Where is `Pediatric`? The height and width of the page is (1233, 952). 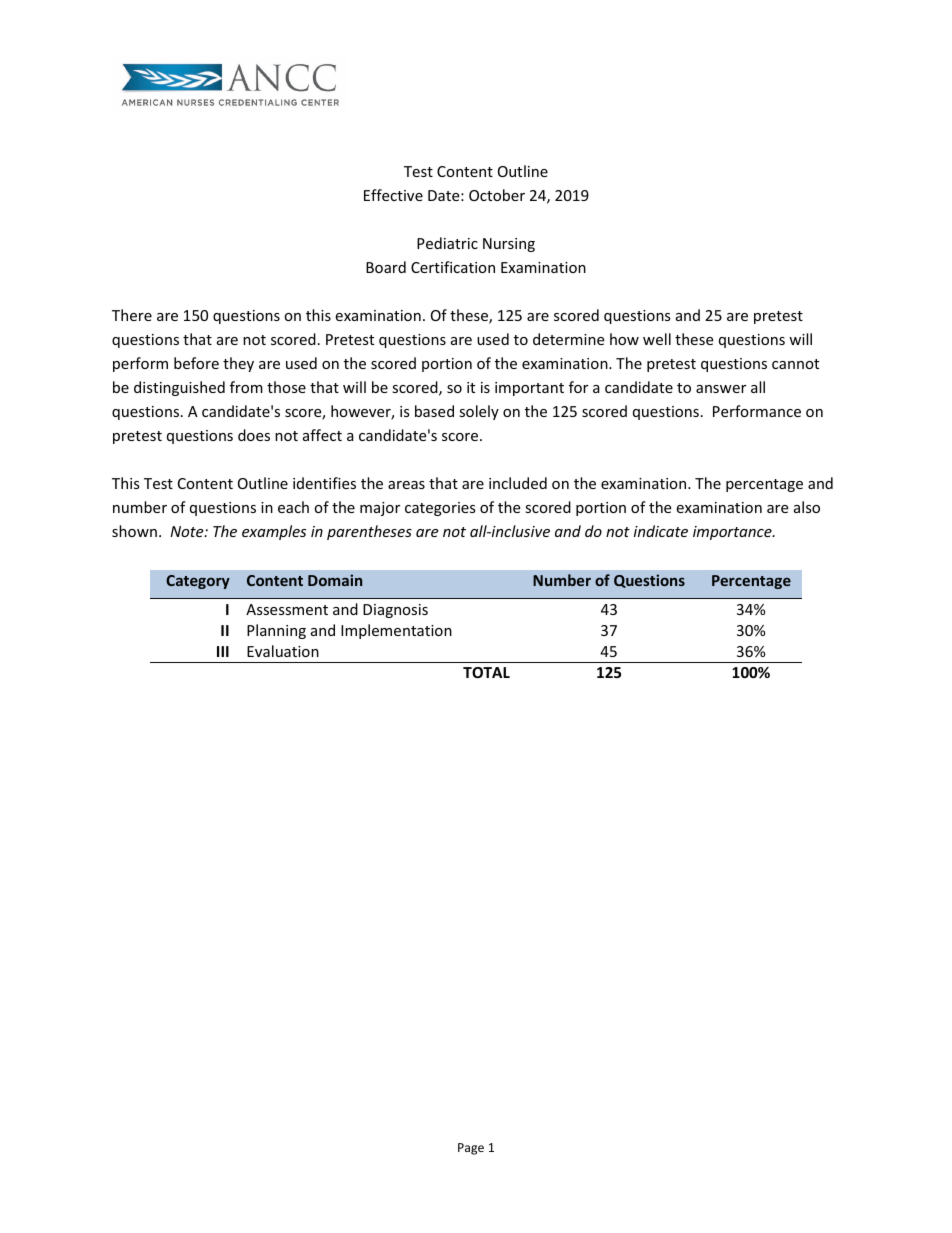
Pediatric is located at coordinates (447, 243).
